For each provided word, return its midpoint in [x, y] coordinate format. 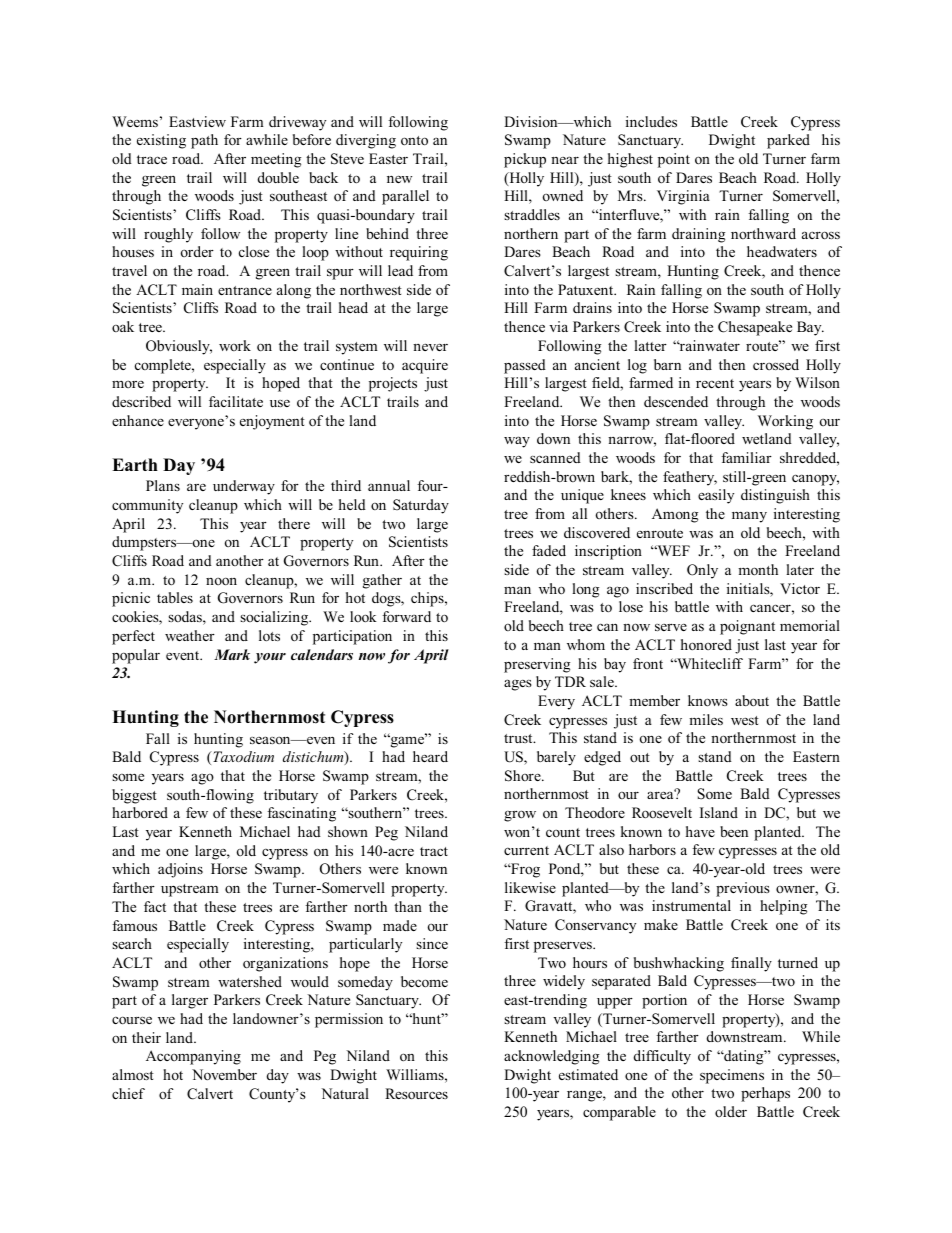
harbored [140, 812]
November [224, 1074]
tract [434, 851]
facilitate [236, 401]
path [204, 141]
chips [428, 599]
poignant [747, 627]
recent [715, 383]
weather [190, 635]
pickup [525, 160]
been [734, 831]
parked [788, 141]
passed [525, 366]
